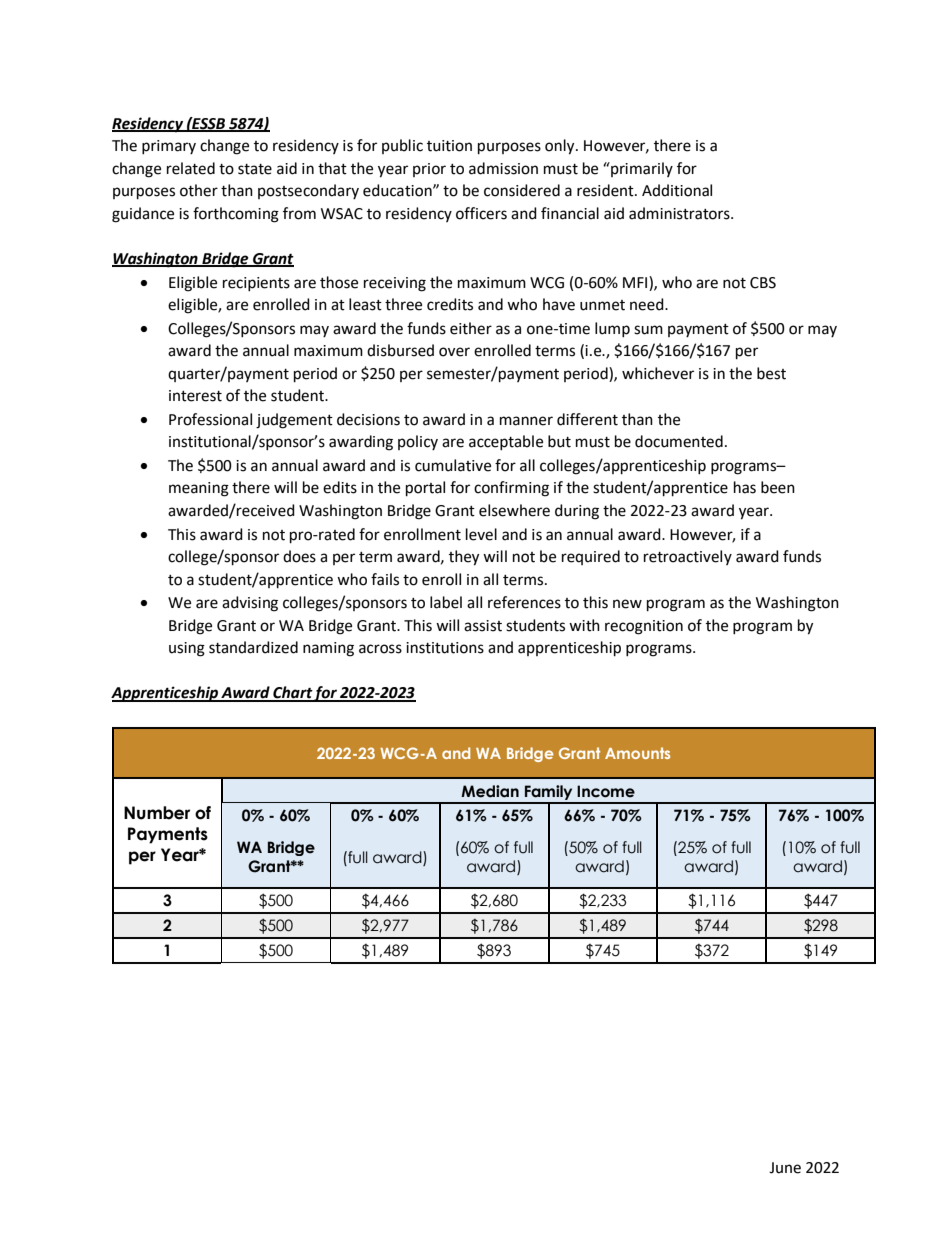 The width and height of the document is (952, 1233). What do you see at coordinates (199, 190) in the document?
I see `other` at bounding box center [199, 190].
